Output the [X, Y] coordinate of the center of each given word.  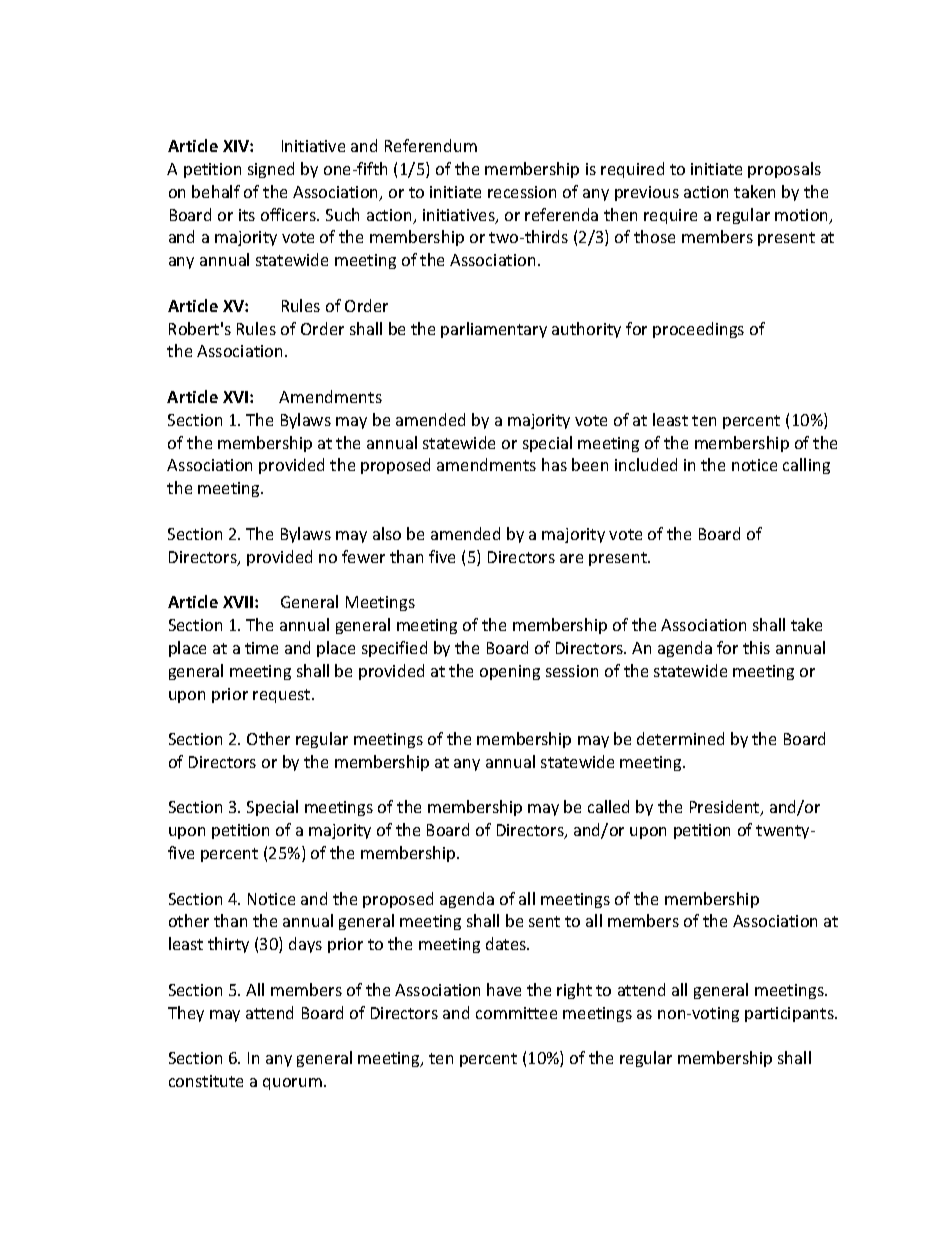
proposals [784, 170]
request [283, 696]
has [554, 464]
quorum [292, 1084]
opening [510, 672]
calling [806, 466]
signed [271, 170]
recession [522, 192]
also [387, 533]
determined [680, 738]
